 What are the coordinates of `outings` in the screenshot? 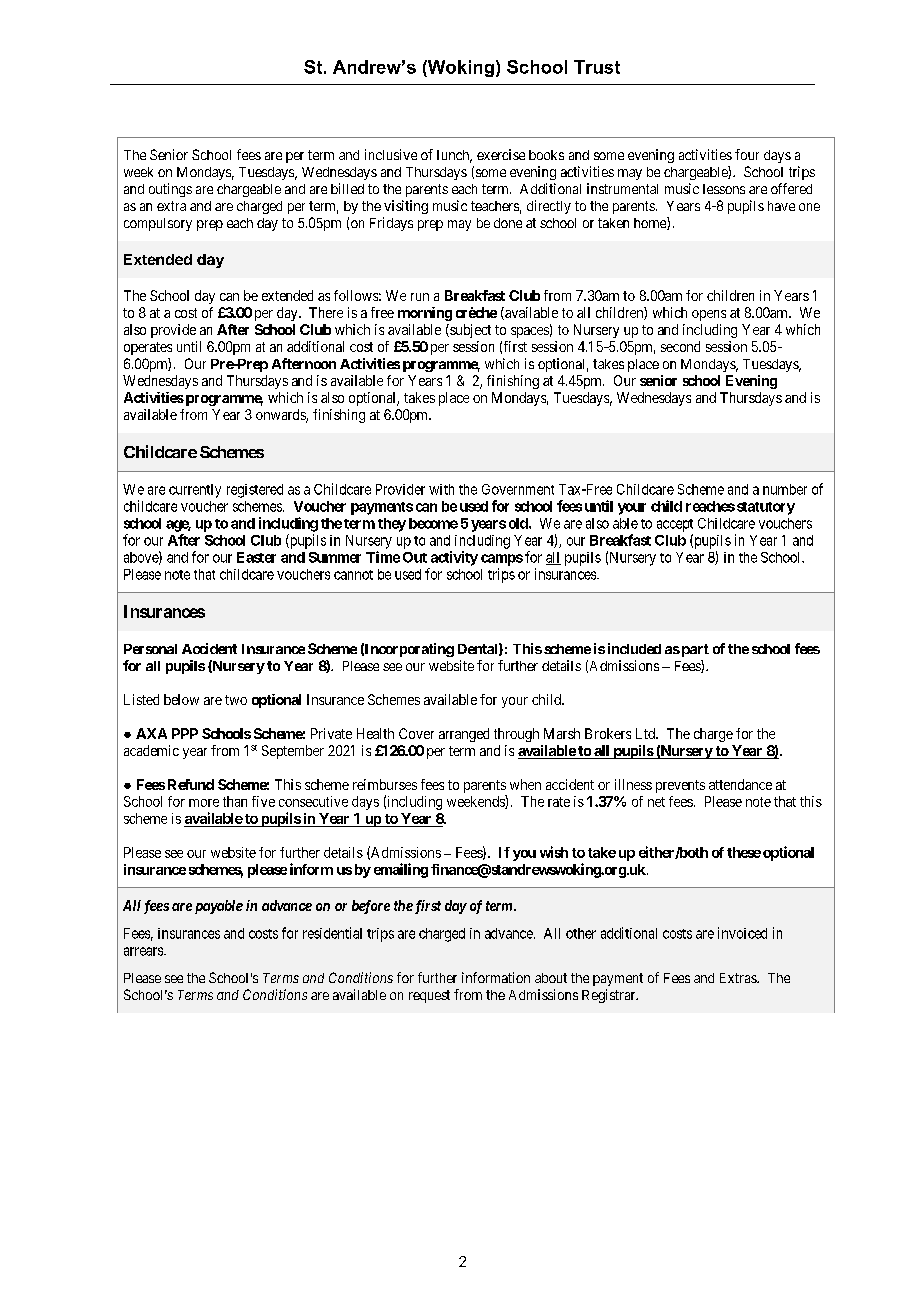 It's located at (170, 190).
